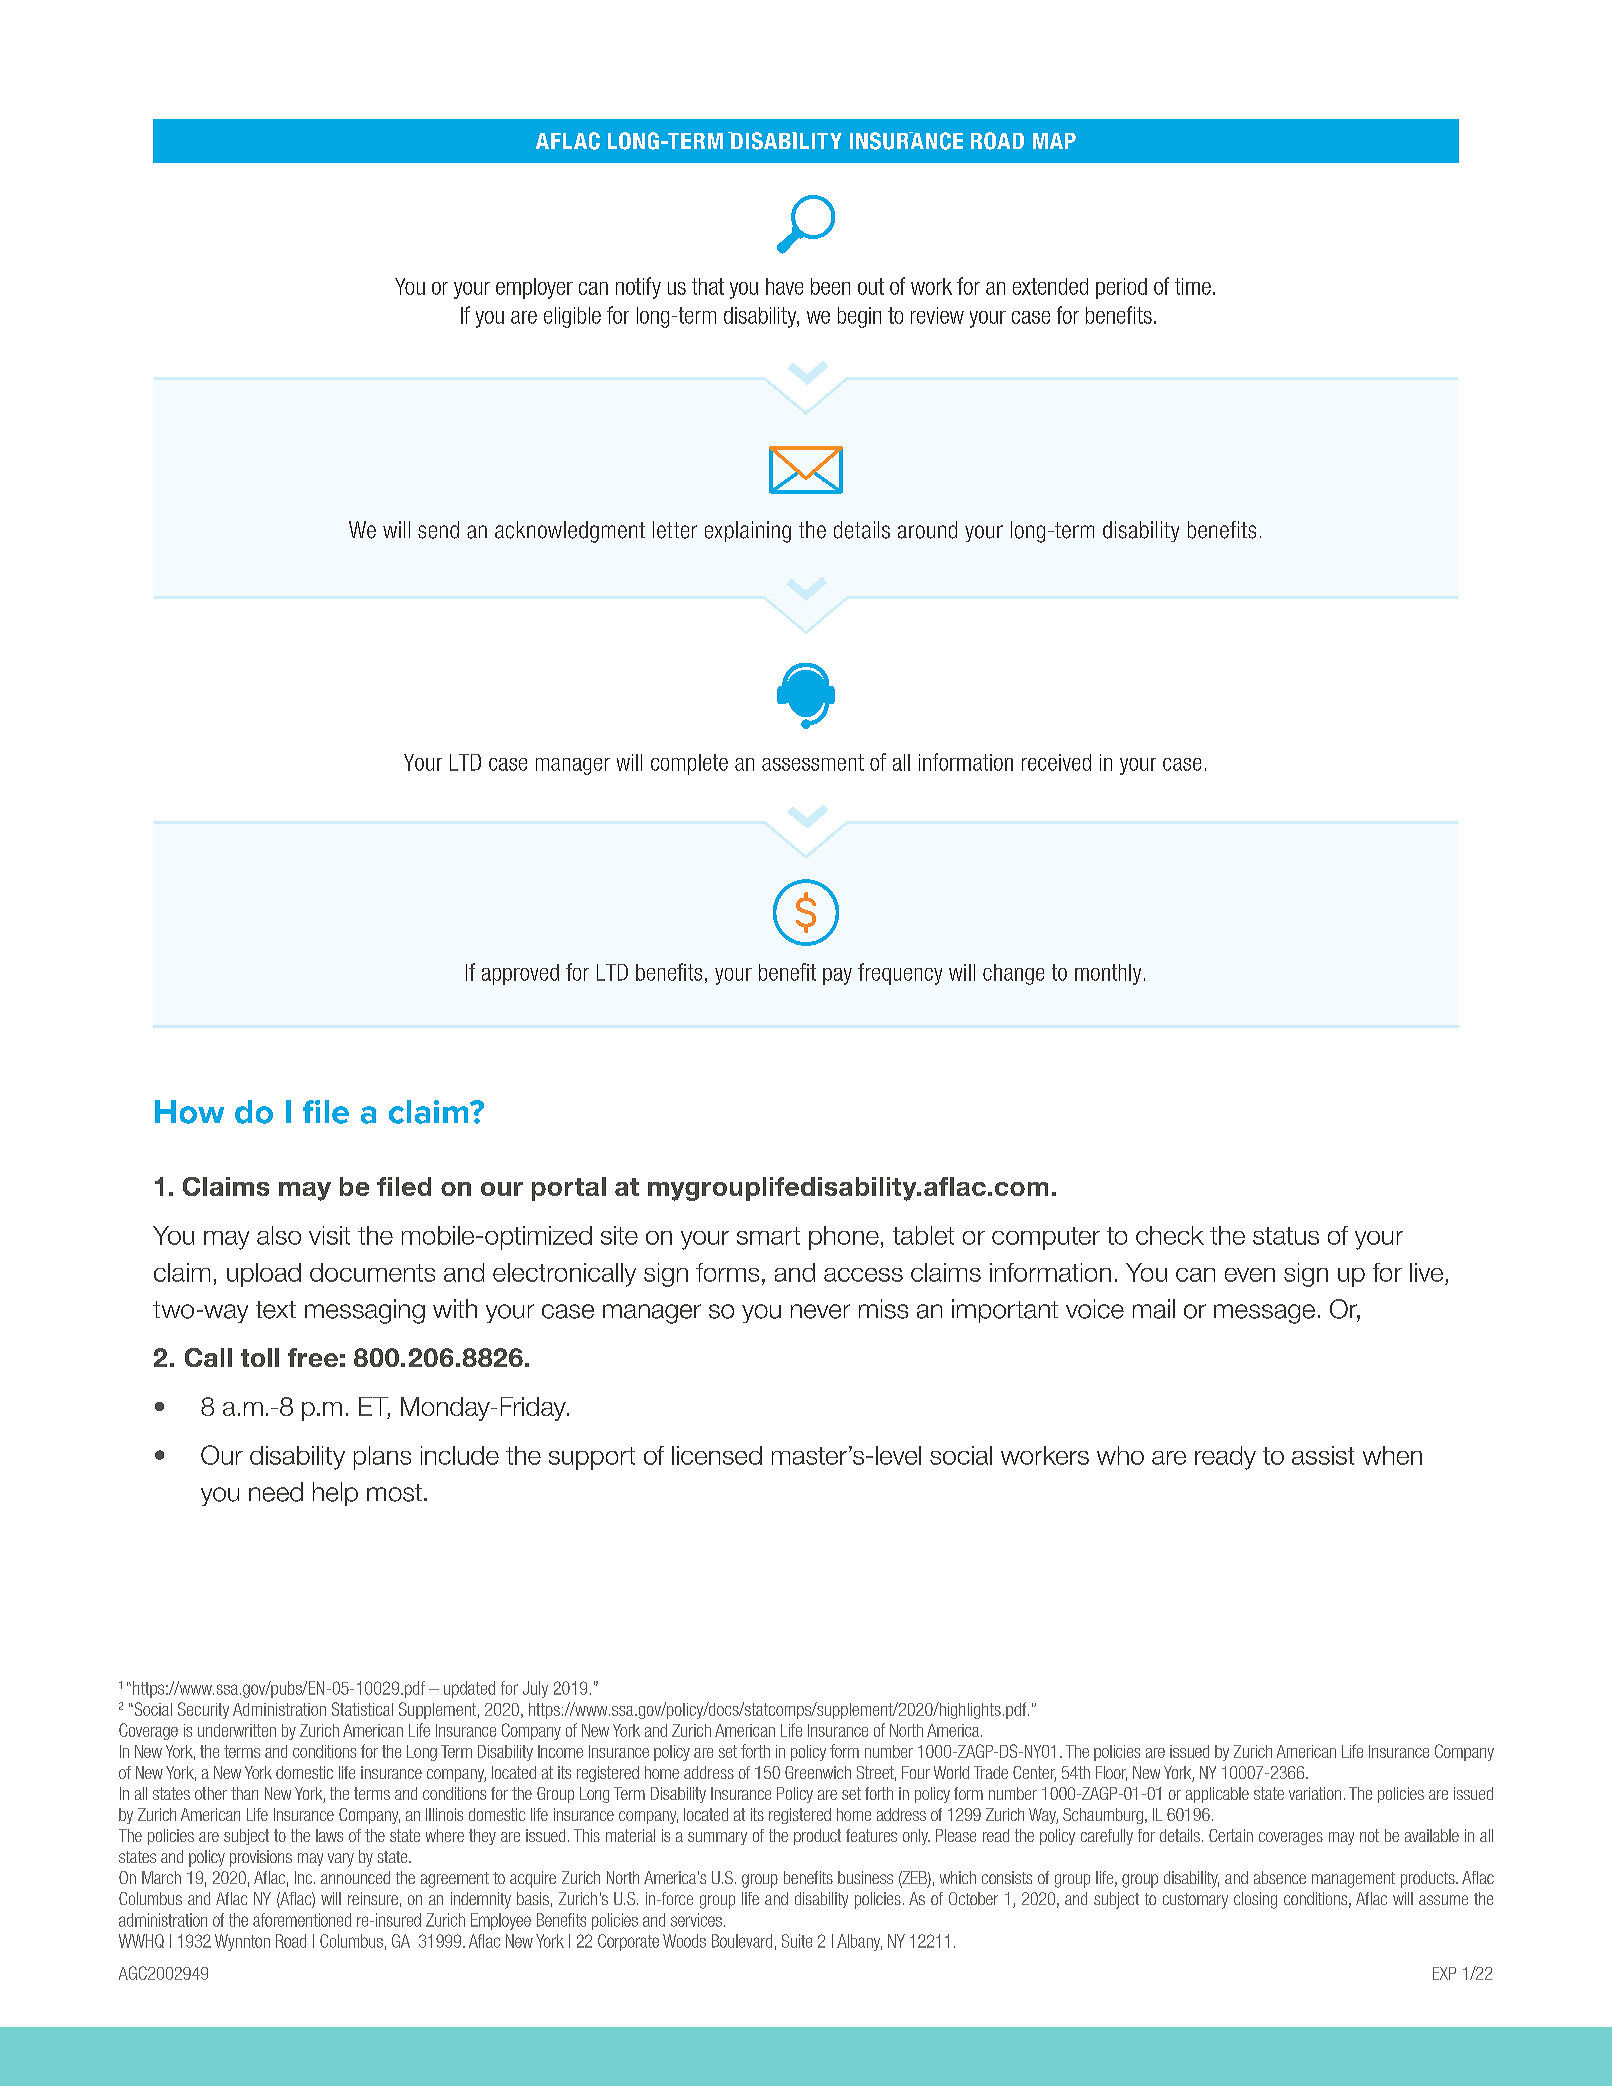 Image resolution: width=1612 pixels, height=2086 pixels. What do you see at coordinates (1193, 286) in the page?
I see `time` at bounding box center [1193, 286].
